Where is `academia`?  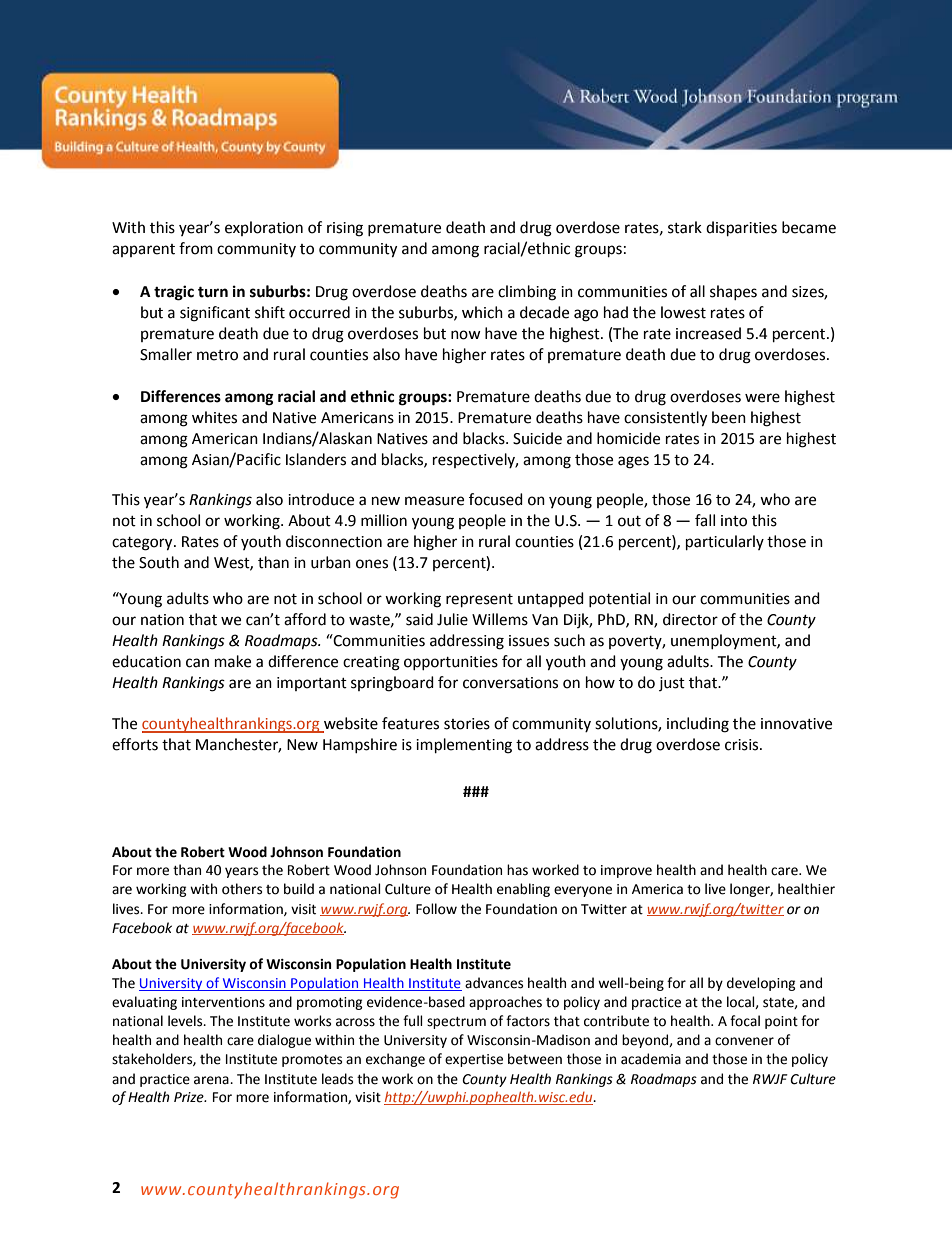 academia is located at coordinates (651, 1059).
